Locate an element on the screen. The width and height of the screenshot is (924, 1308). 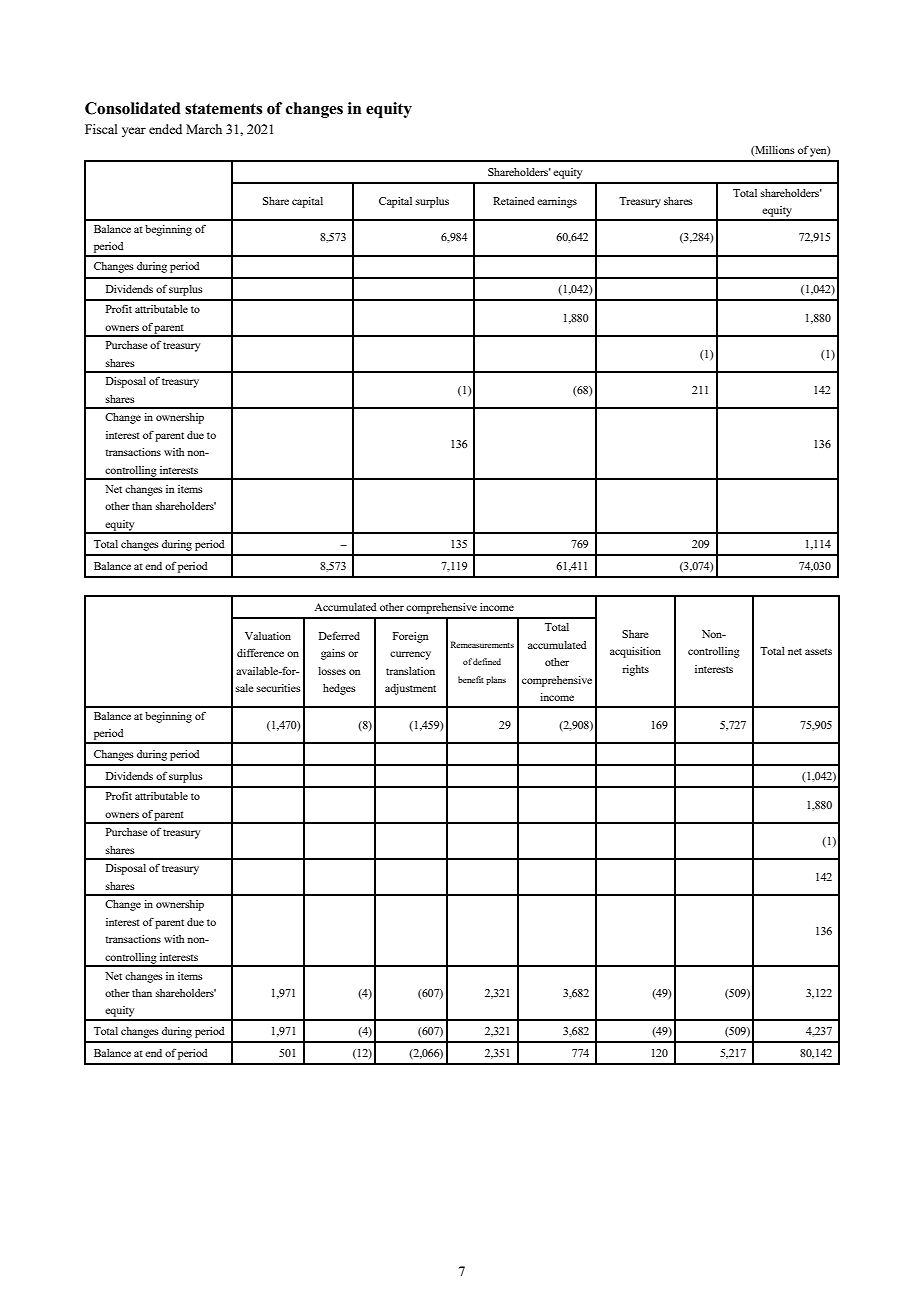
difference is located at coordinates (260, 652).
